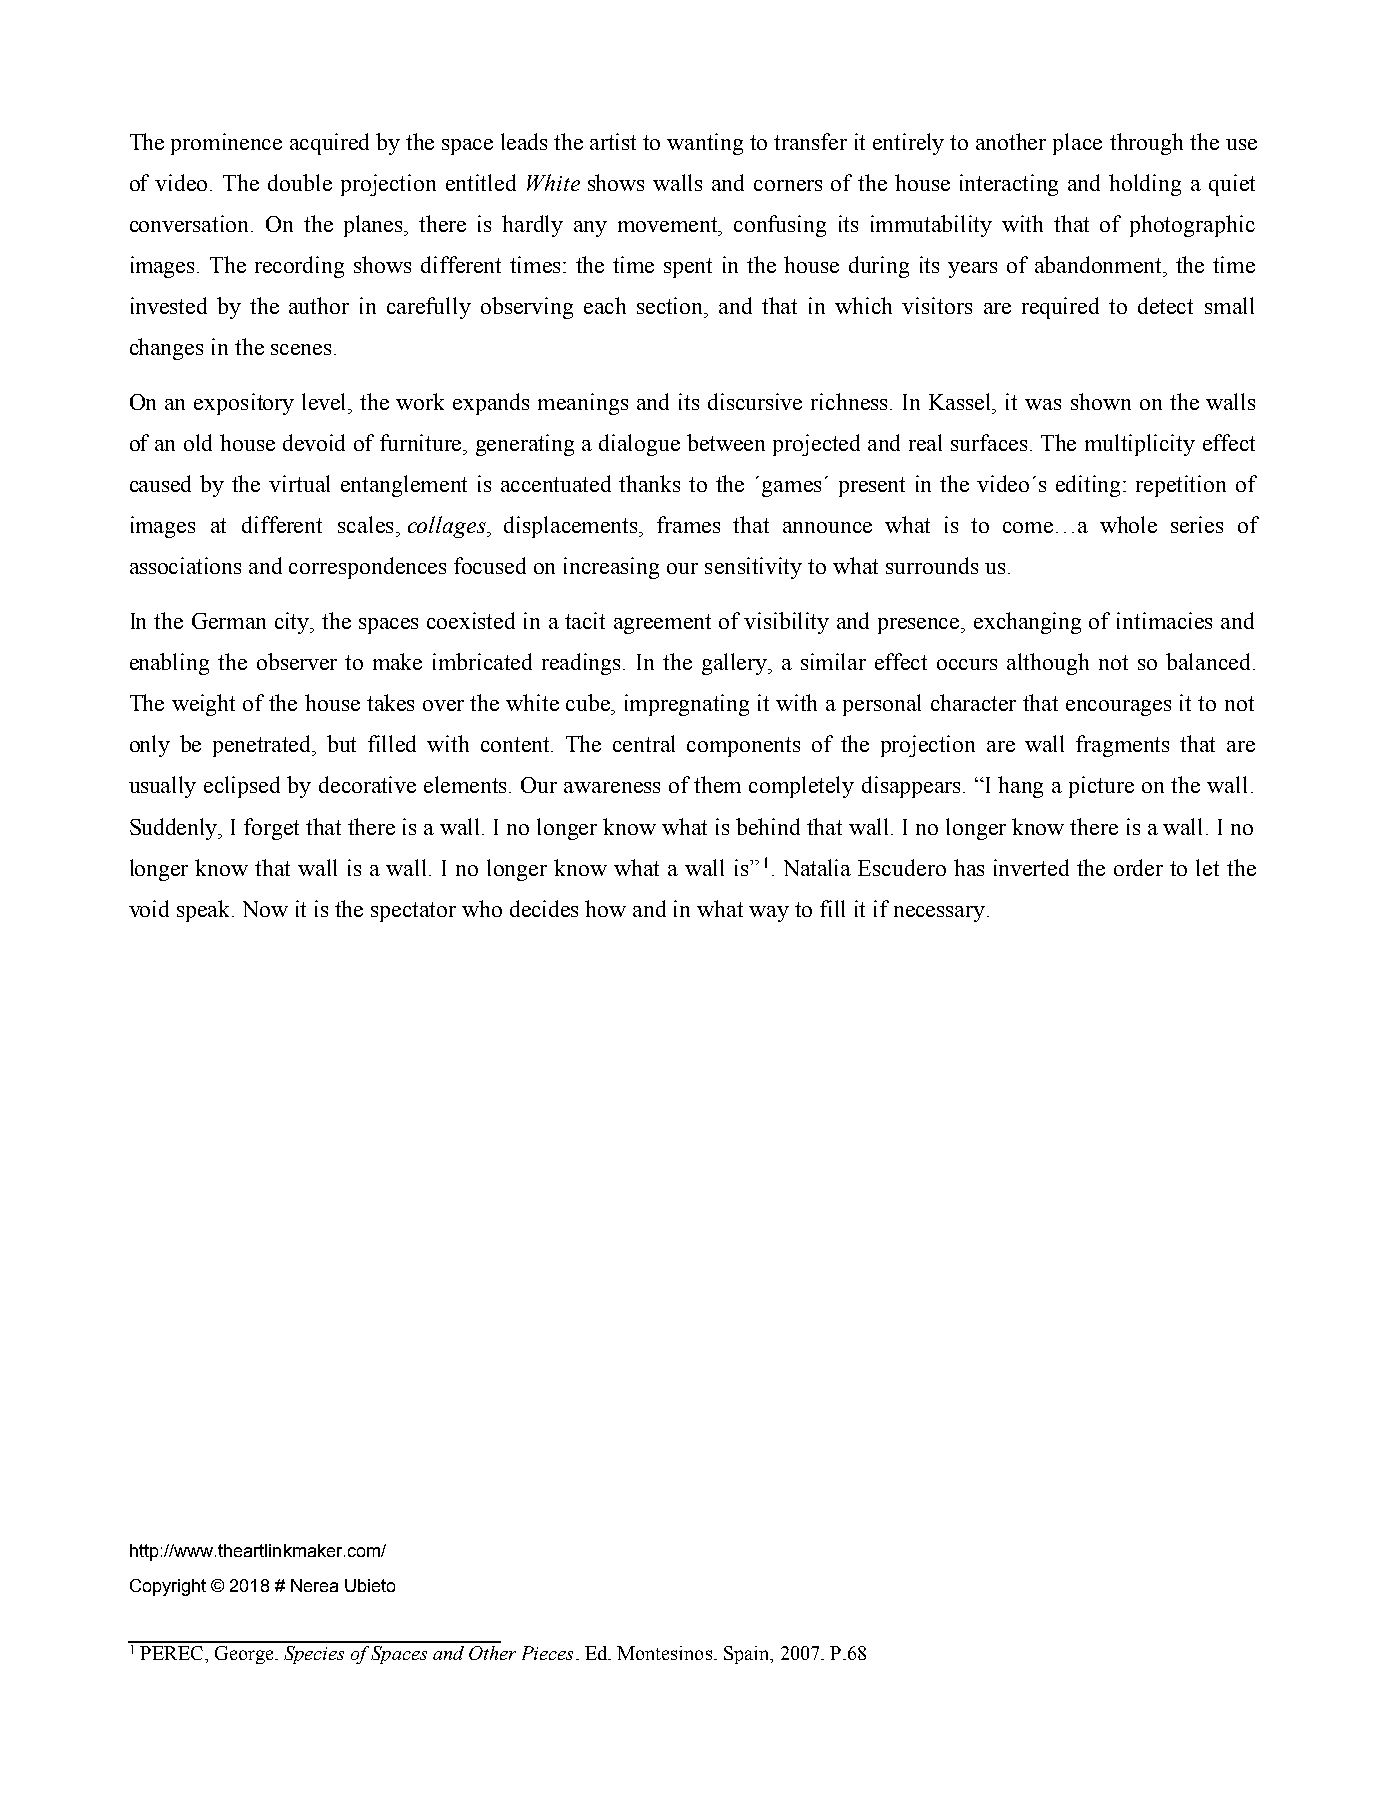 Image resolution: width=1386 pixels, height=1794 pixels. Describe the element at coordinates (264, 746) in the screenshot. I see `penetrated` at that location.
